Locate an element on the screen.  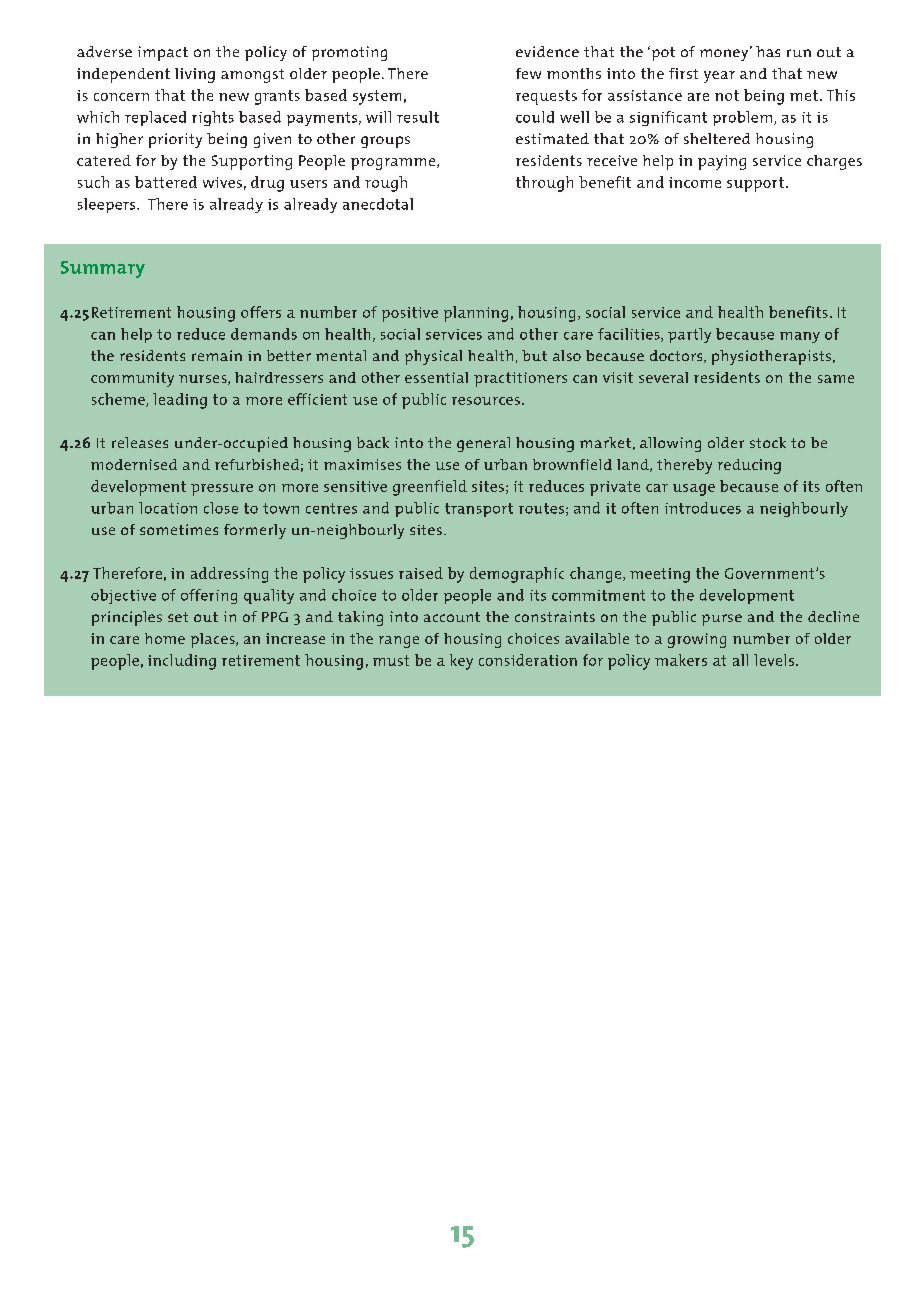
few is located at coordinates (528, 73).
